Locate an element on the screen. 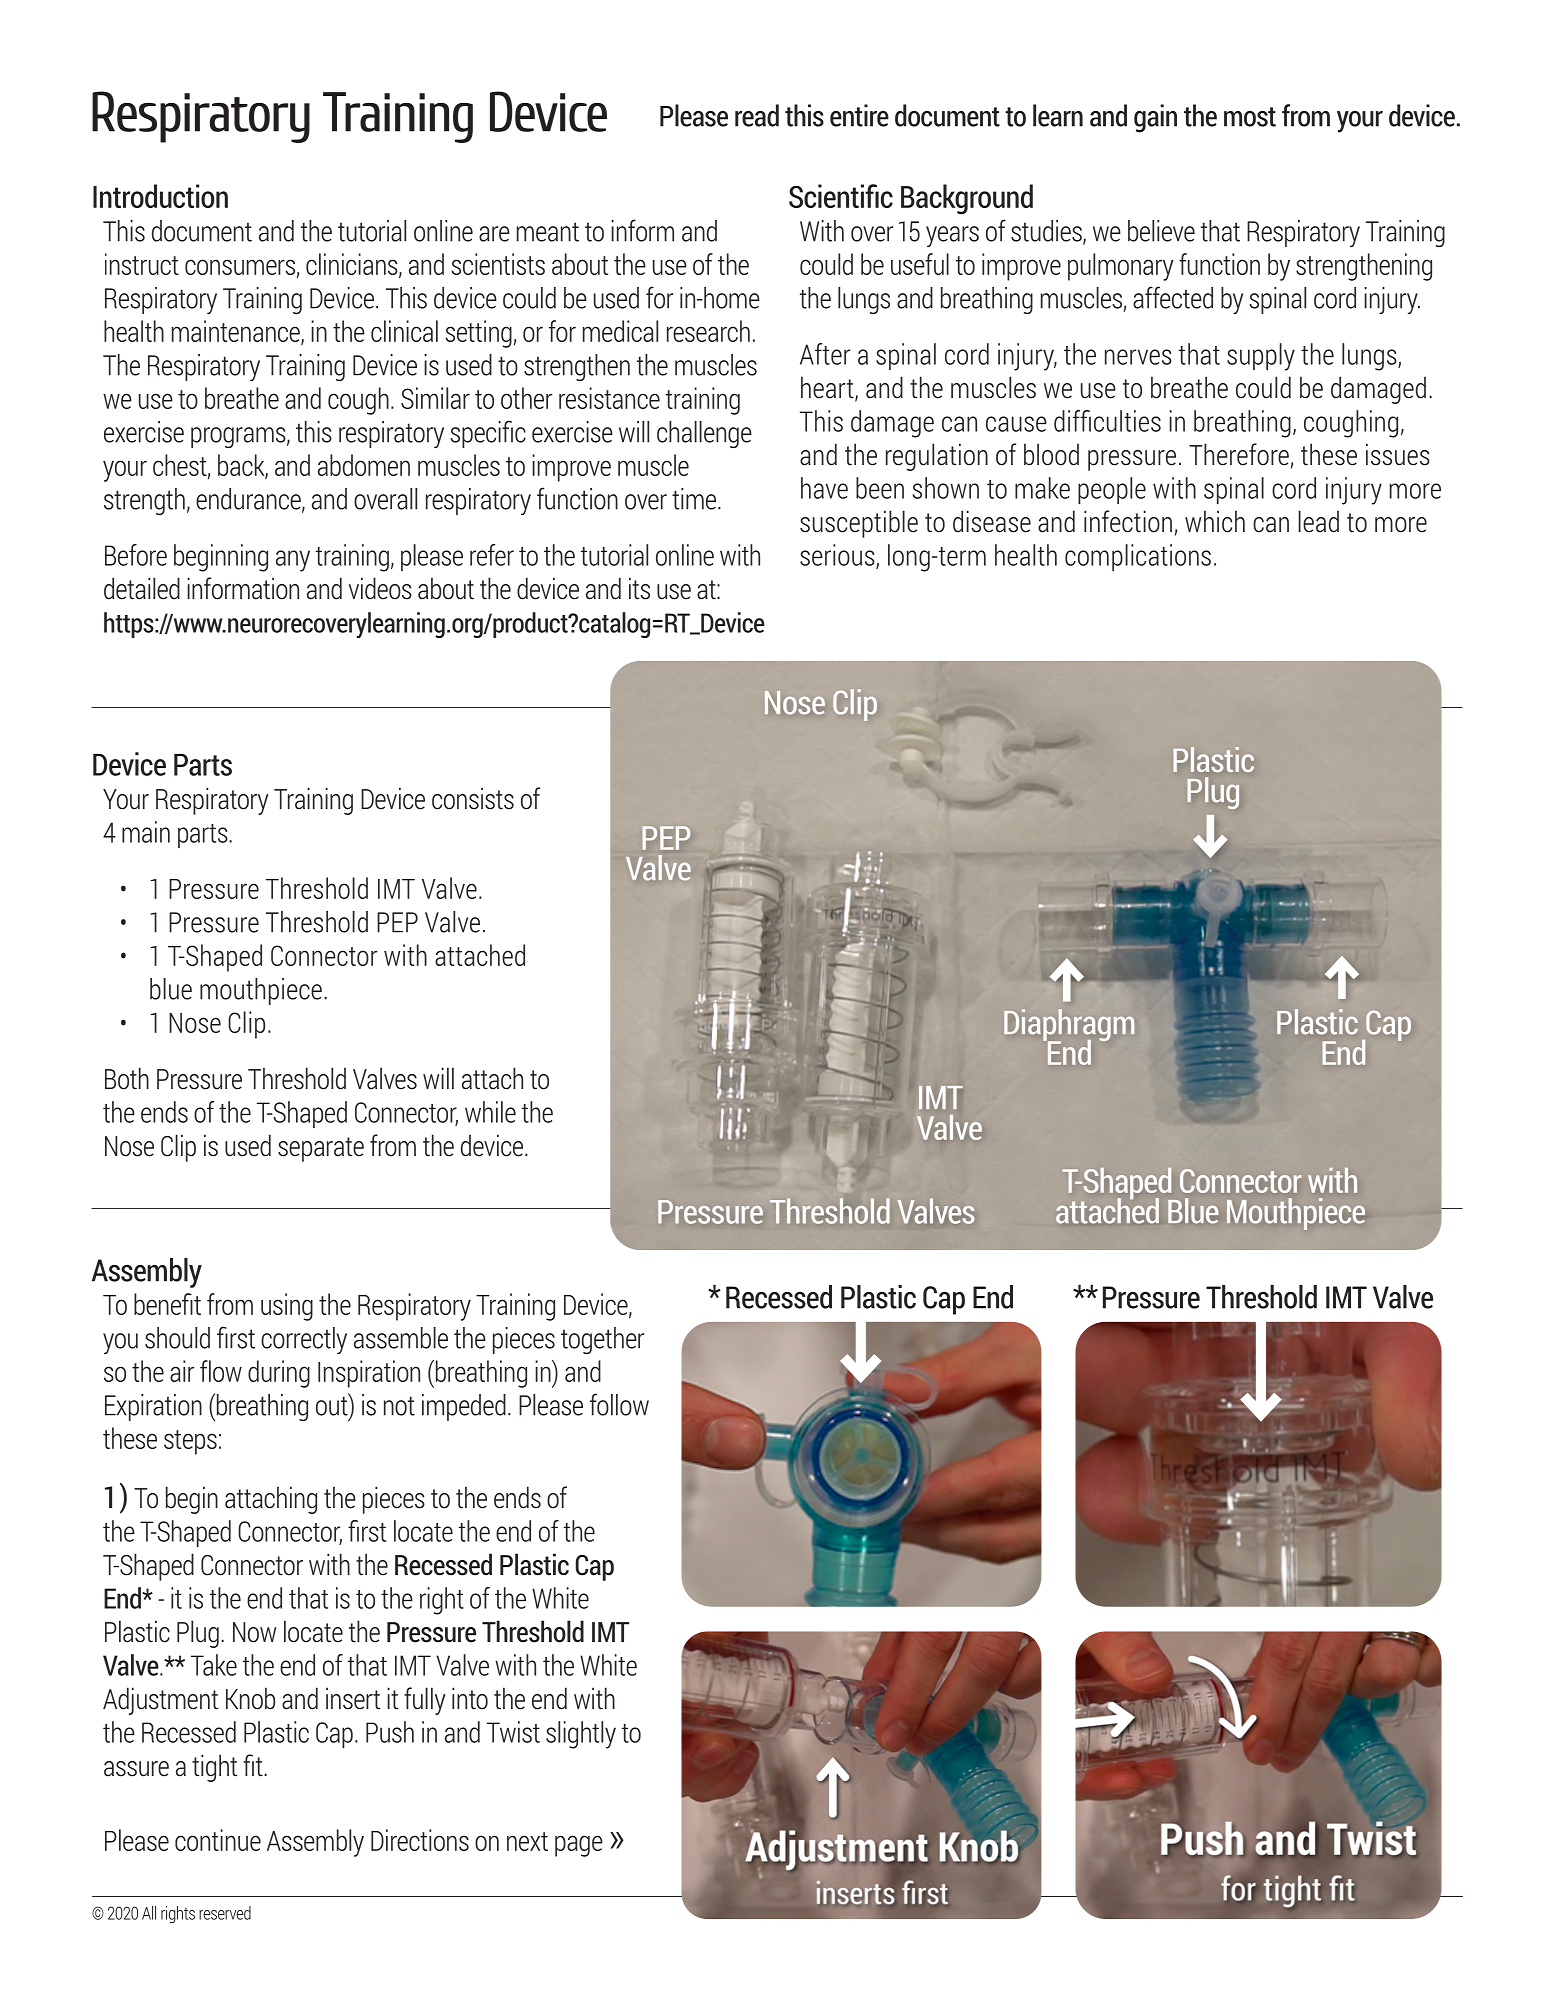 This screenshot has width=1553, height=2010. Introduction is located at coordinates (160, 196).
